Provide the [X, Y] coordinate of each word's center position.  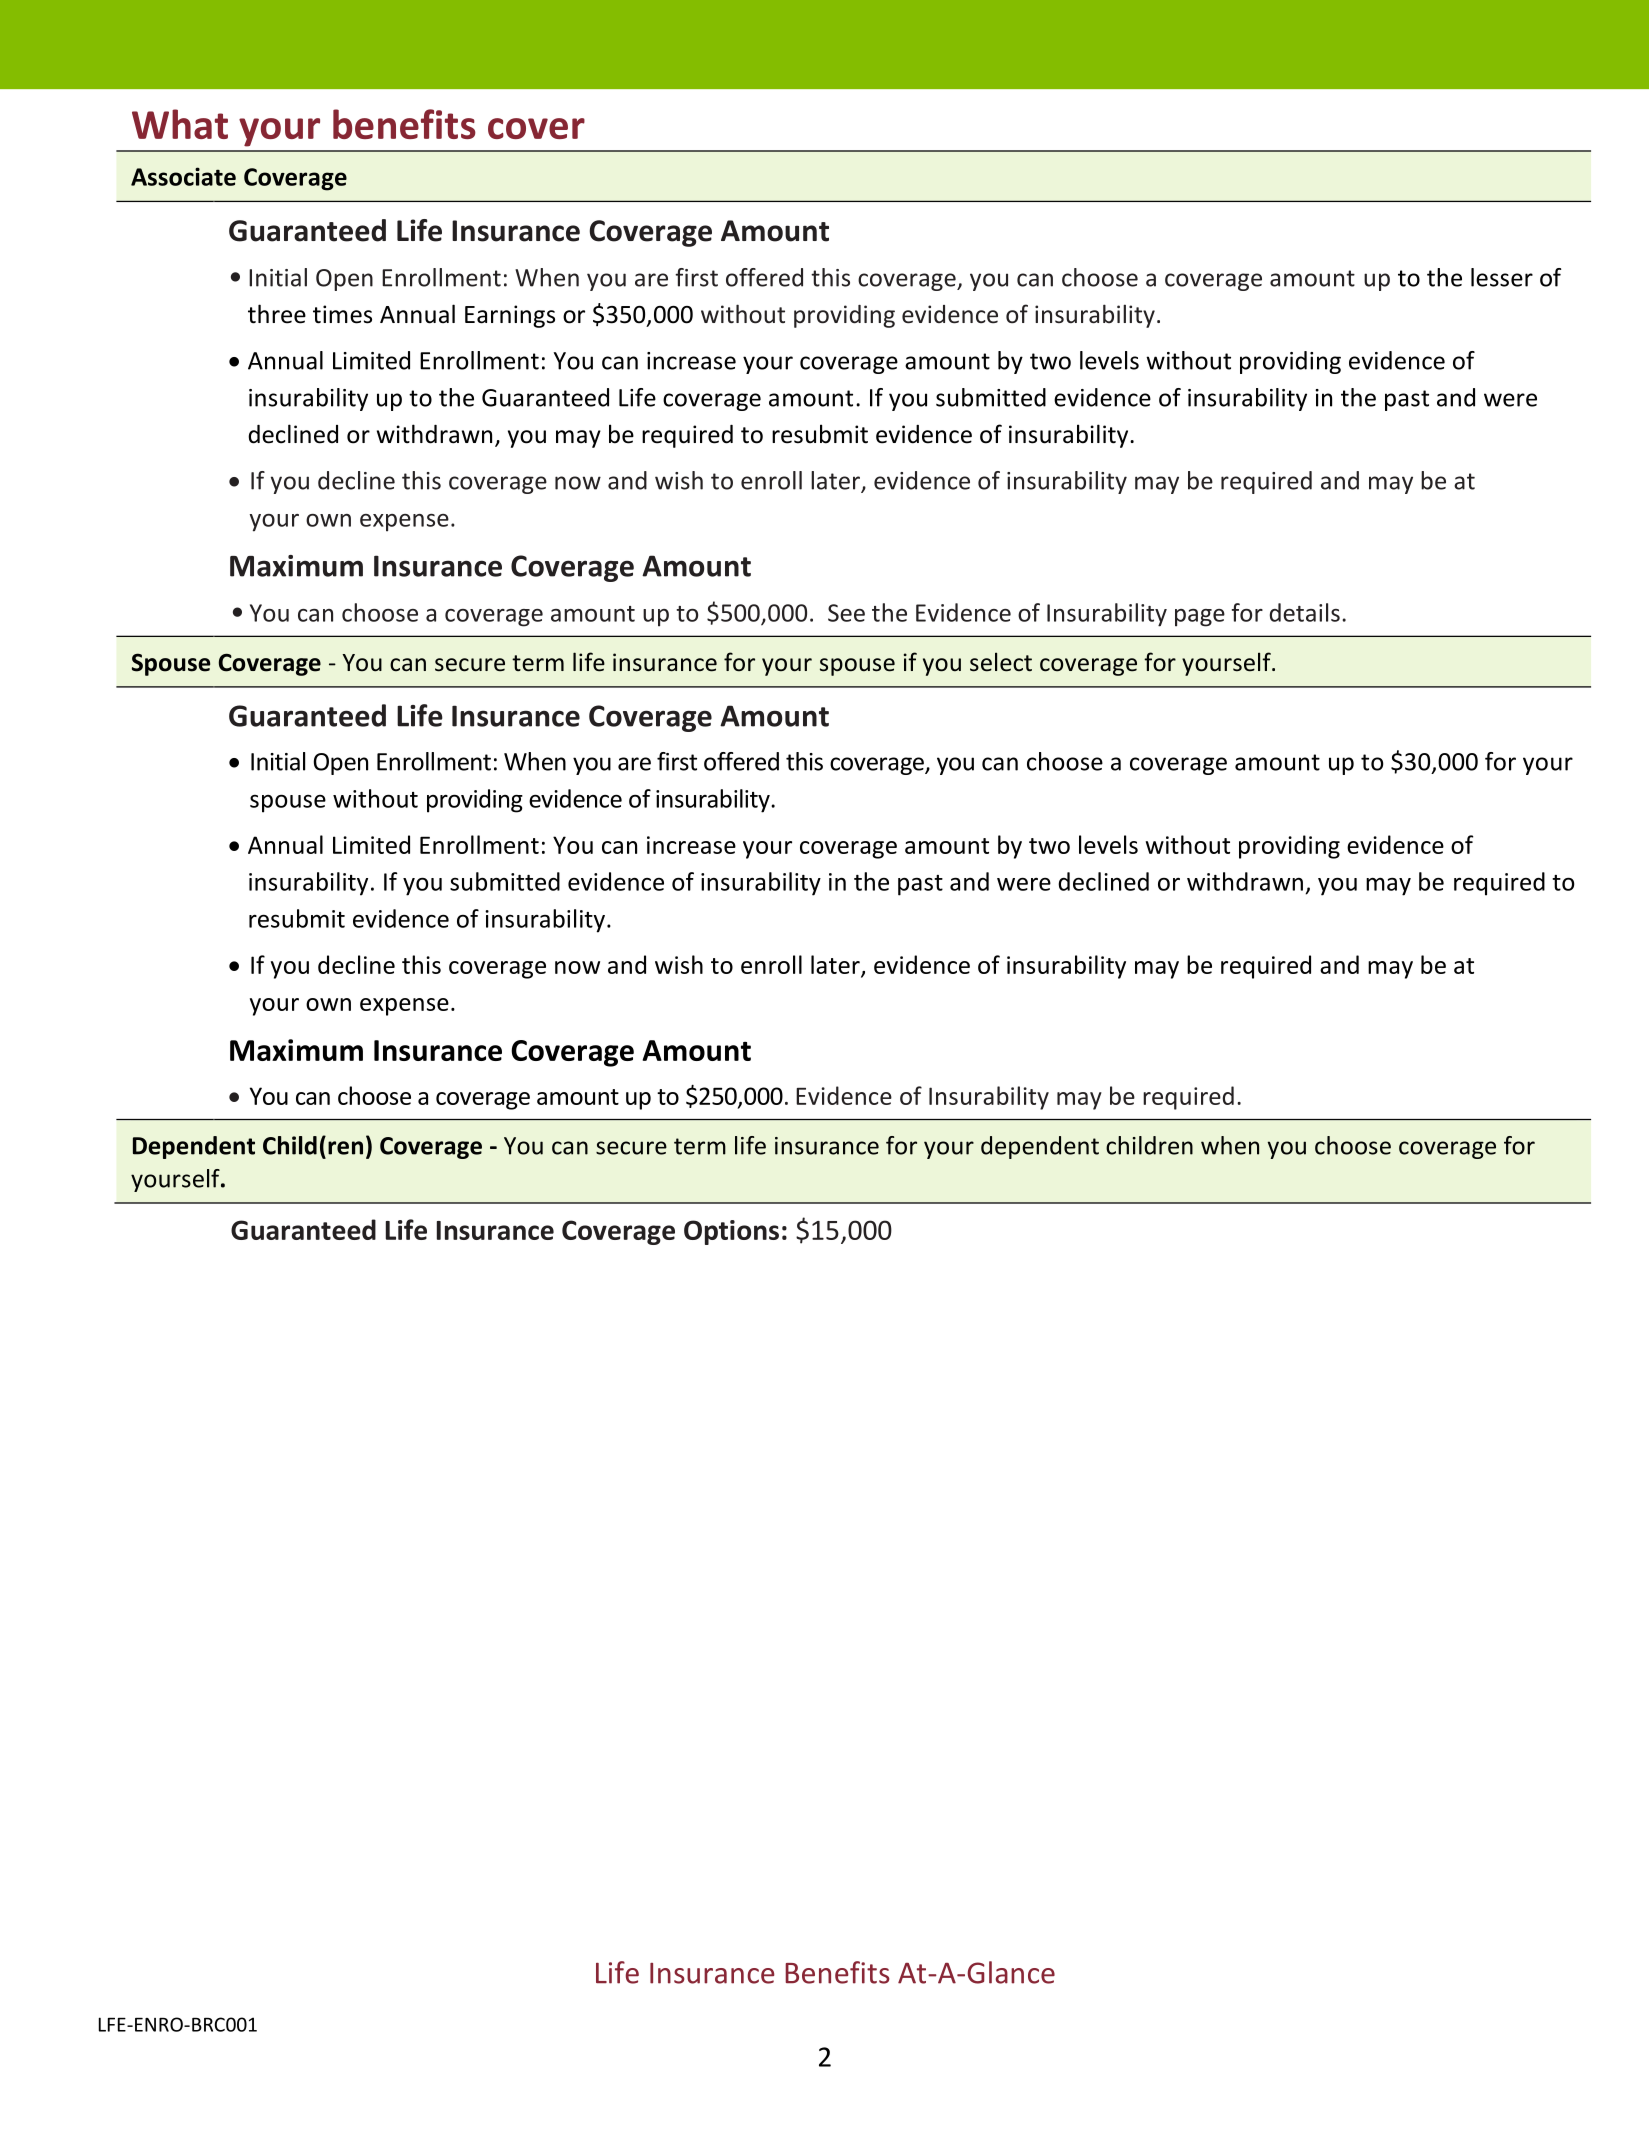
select [1001, 662]
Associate [183, 176]
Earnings [510, 316]
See [846, 613]
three [277, 314]
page [1200, 618]
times [342, 314]
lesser [1502, 277]
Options [731, 1232]
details [1305, 612]
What [180, 124]
